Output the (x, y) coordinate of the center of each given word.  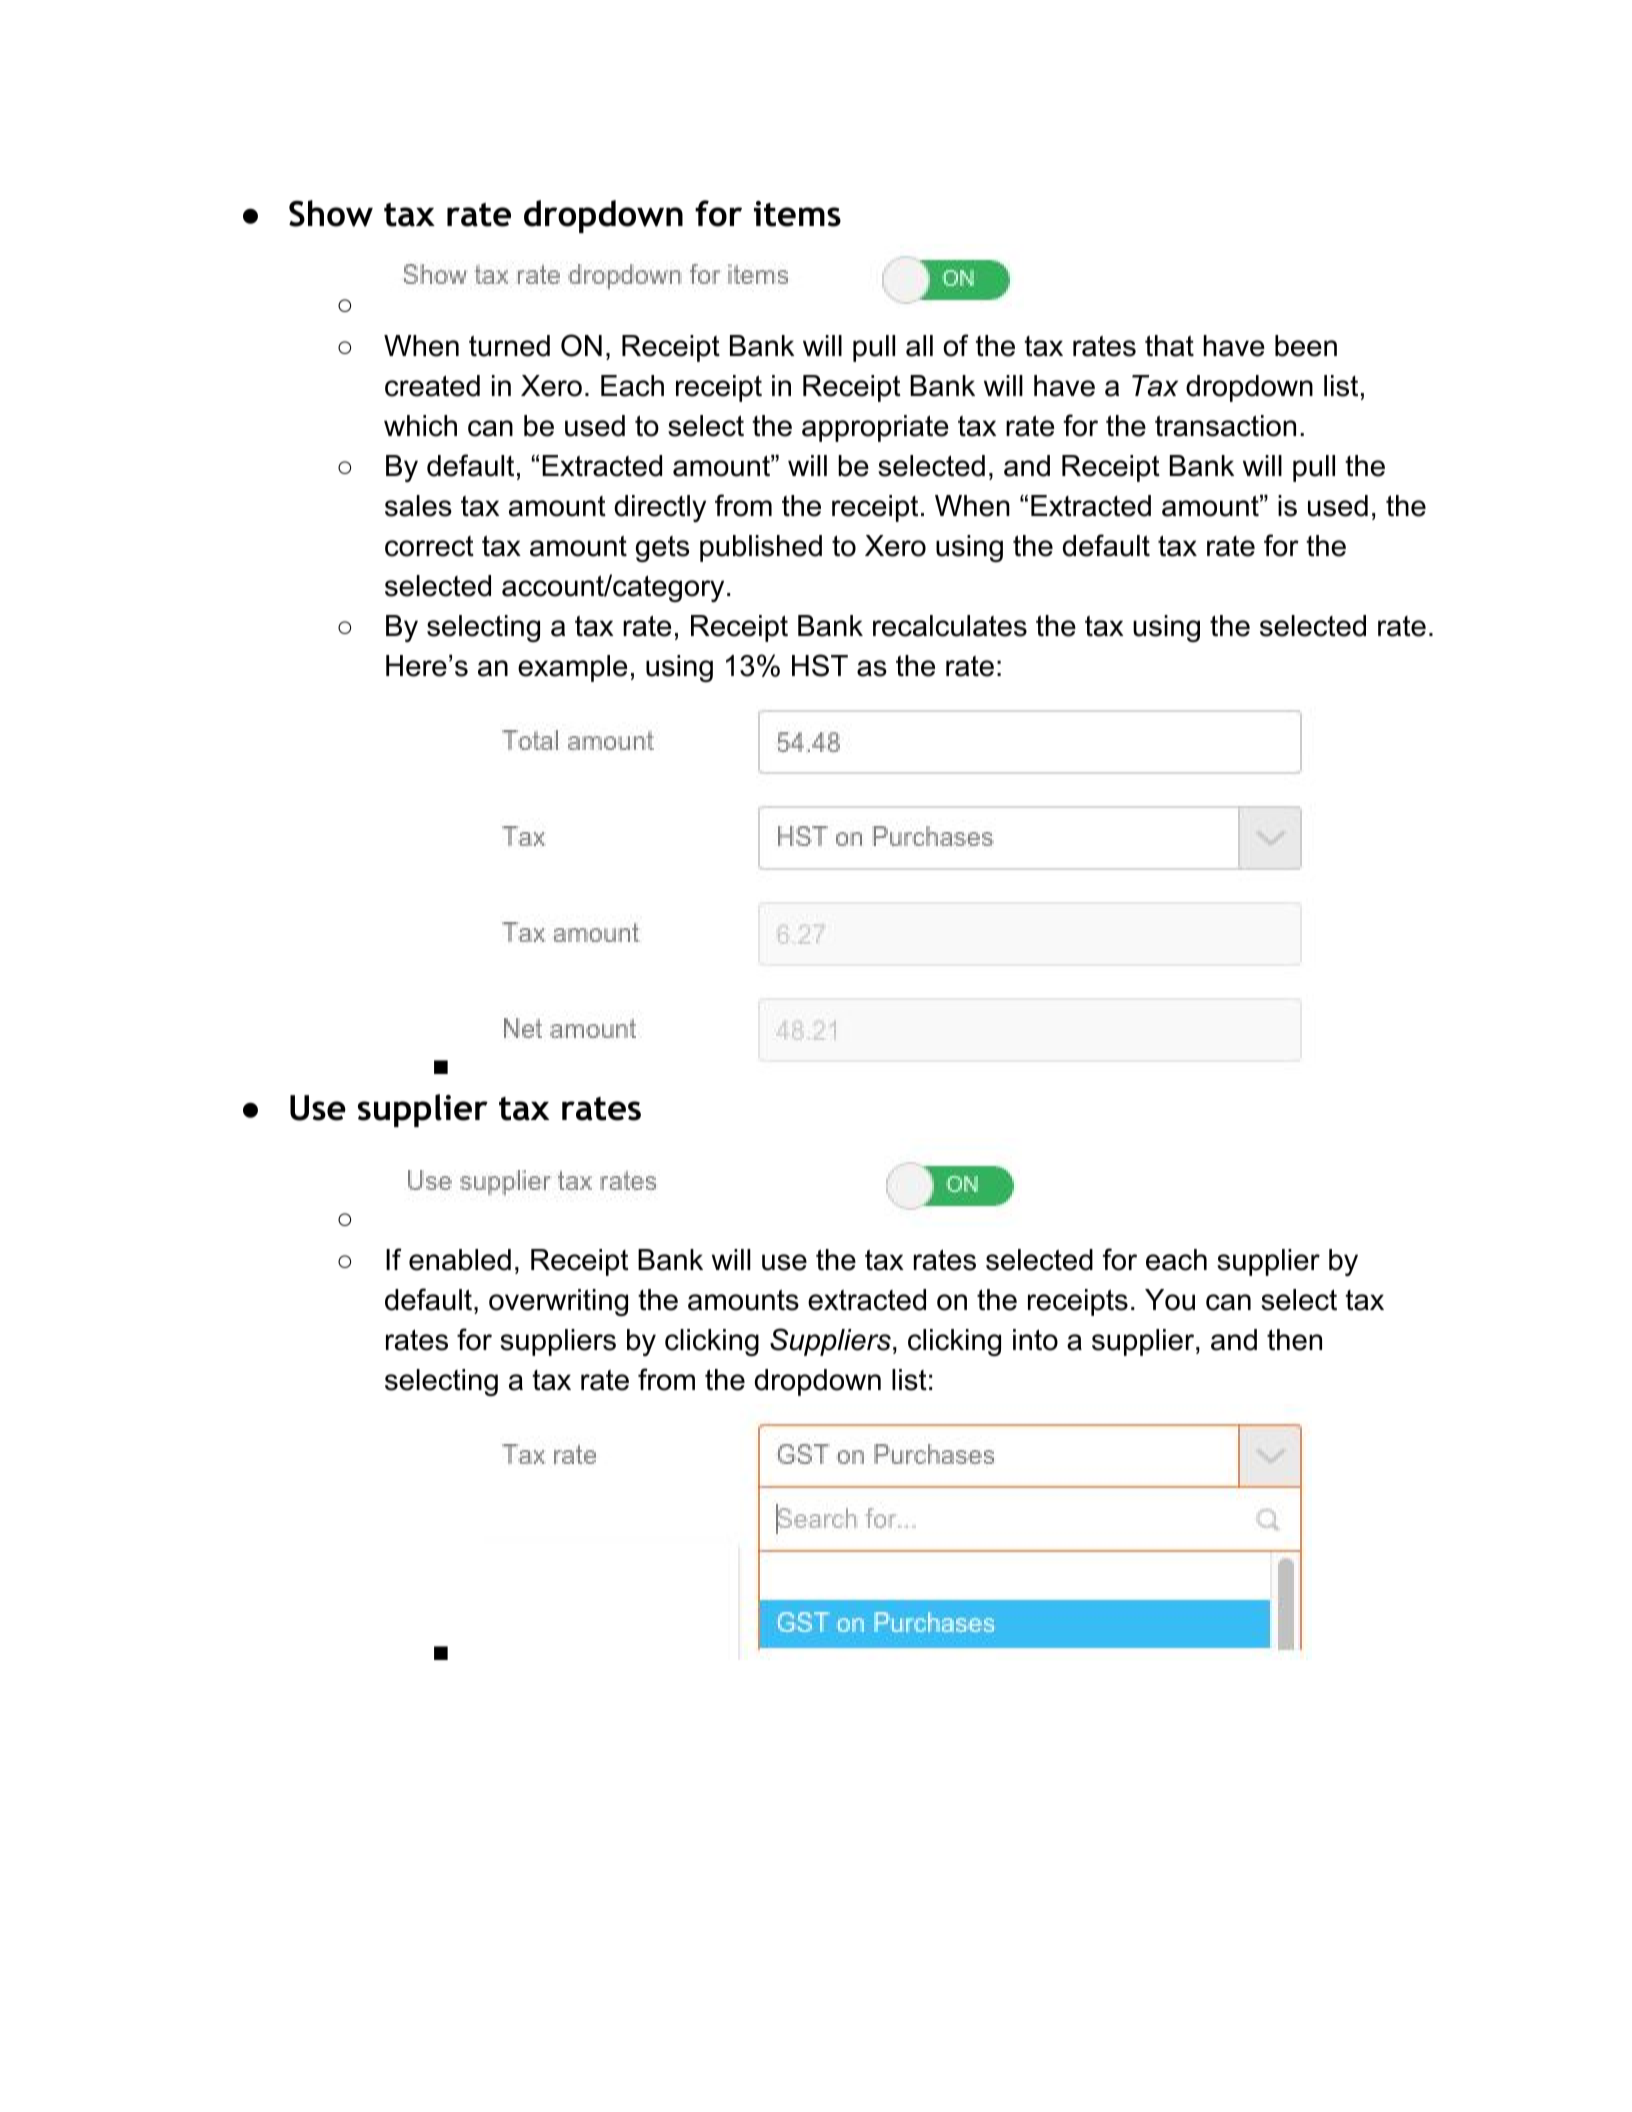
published (761, 548)
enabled (460, 1260)
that (1169, 346)
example (572, 668)
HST (820, 665)
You (1170, 1300)
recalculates (950, 626)
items (797, 214)
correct (429, 546)
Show (331, 213)
